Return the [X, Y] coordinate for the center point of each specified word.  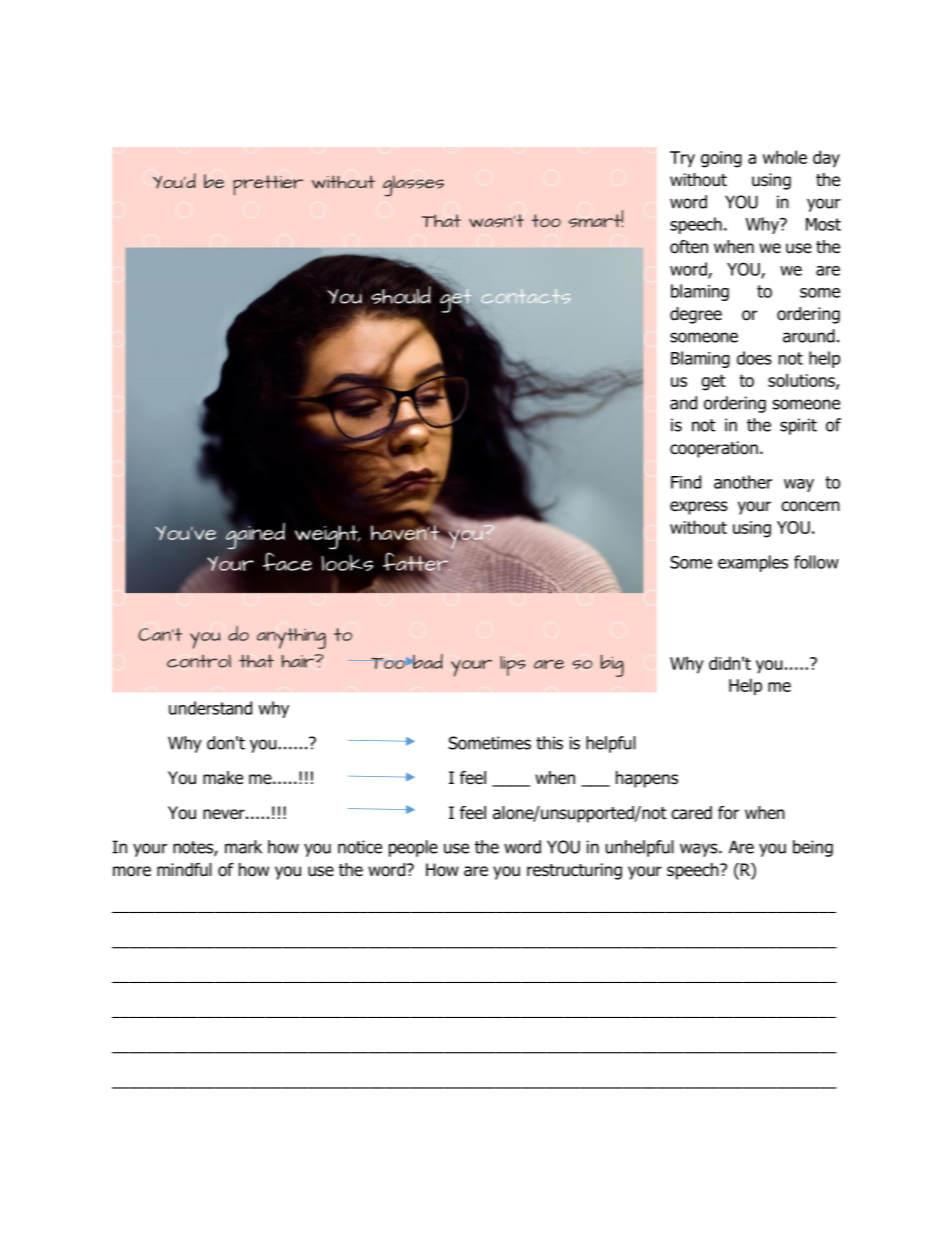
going [721, 159]
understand [210, 708]
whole [785, 157]
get [713, 382]
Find [686, 482]
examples [753, 563]
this [549, 743]
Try [682, 159]
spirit [798, 426]
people [413, 848]
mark [243, 847]
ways [700, 850]
